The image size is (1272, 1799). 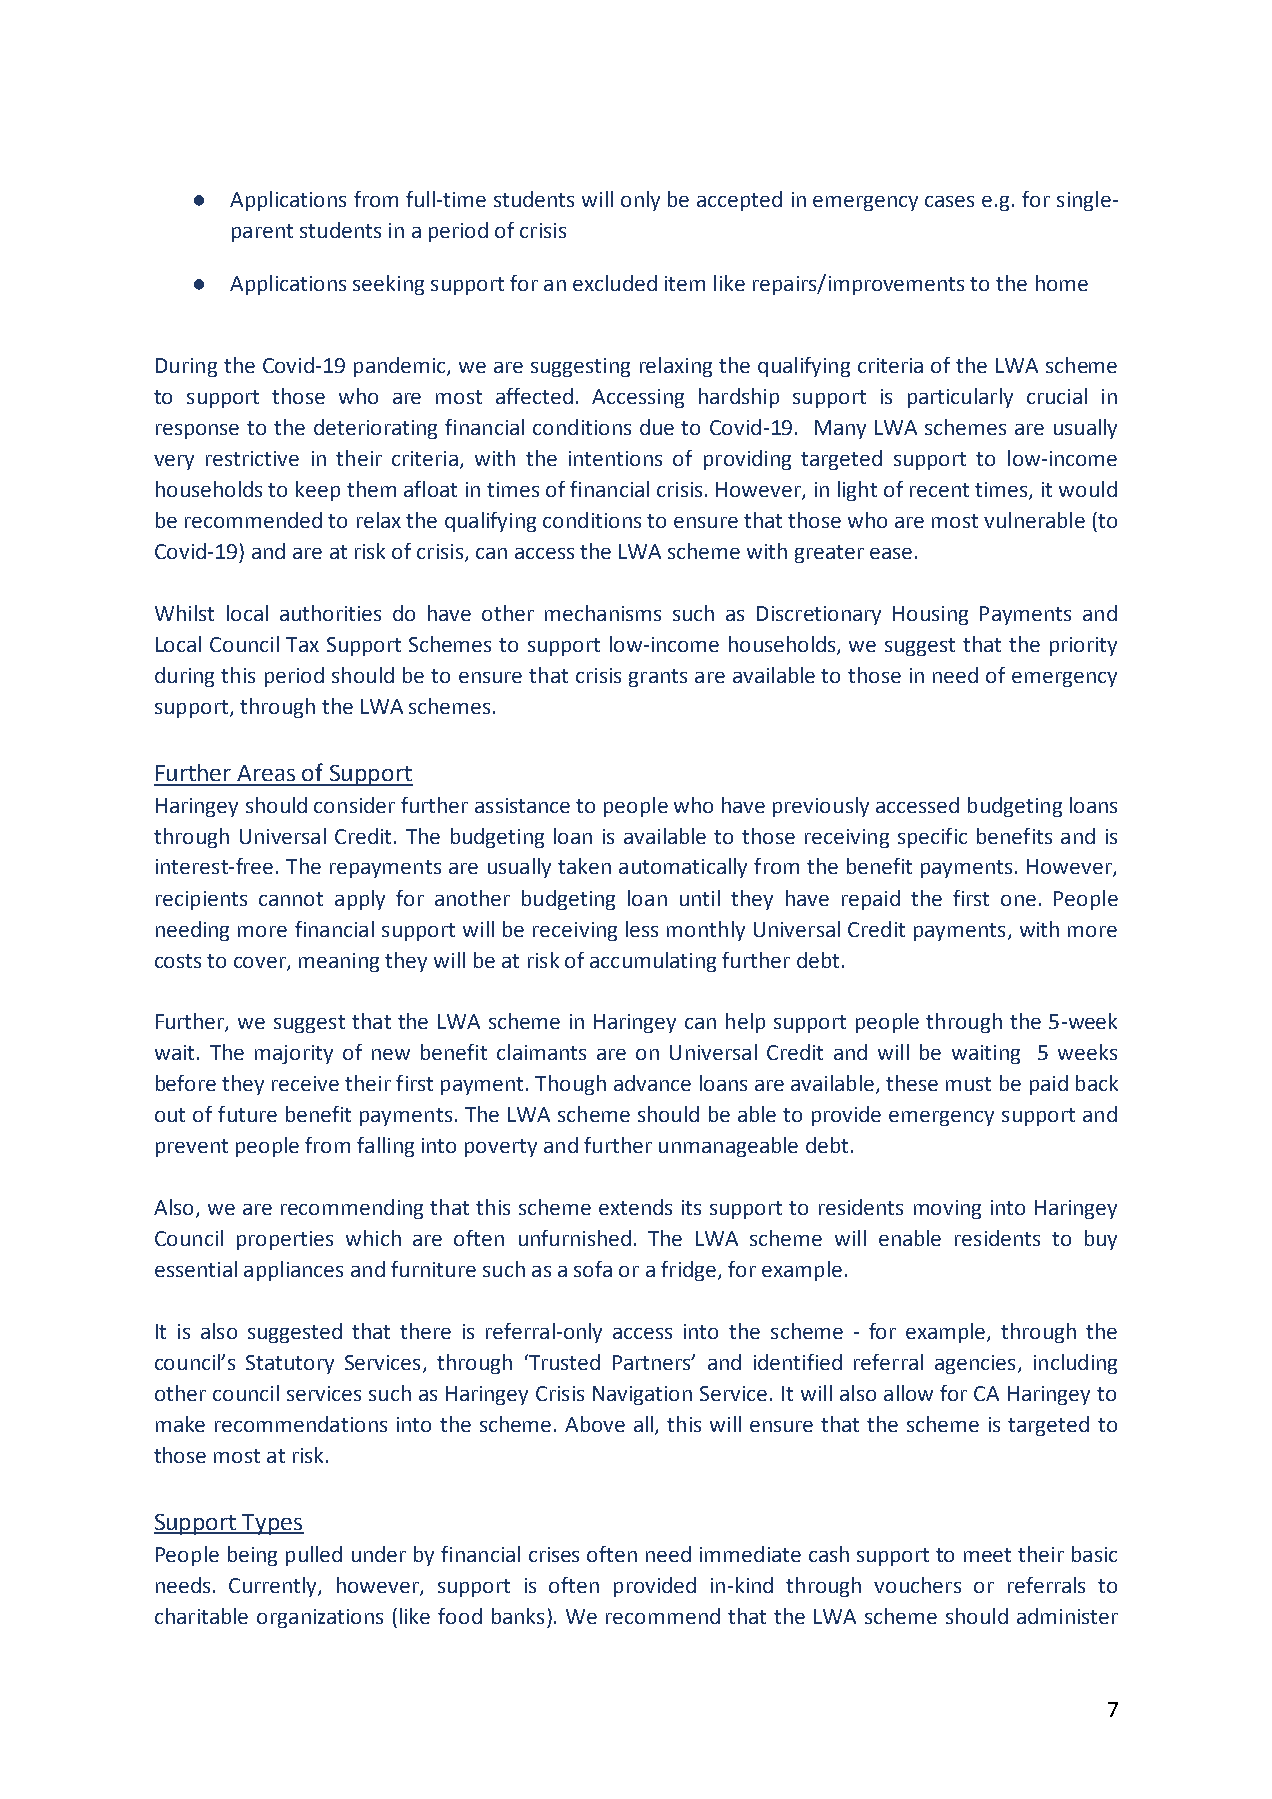 What do you see at coordinates (949, 201) in the screenshot?
I see `cases` at bounding box center [949, 201].
